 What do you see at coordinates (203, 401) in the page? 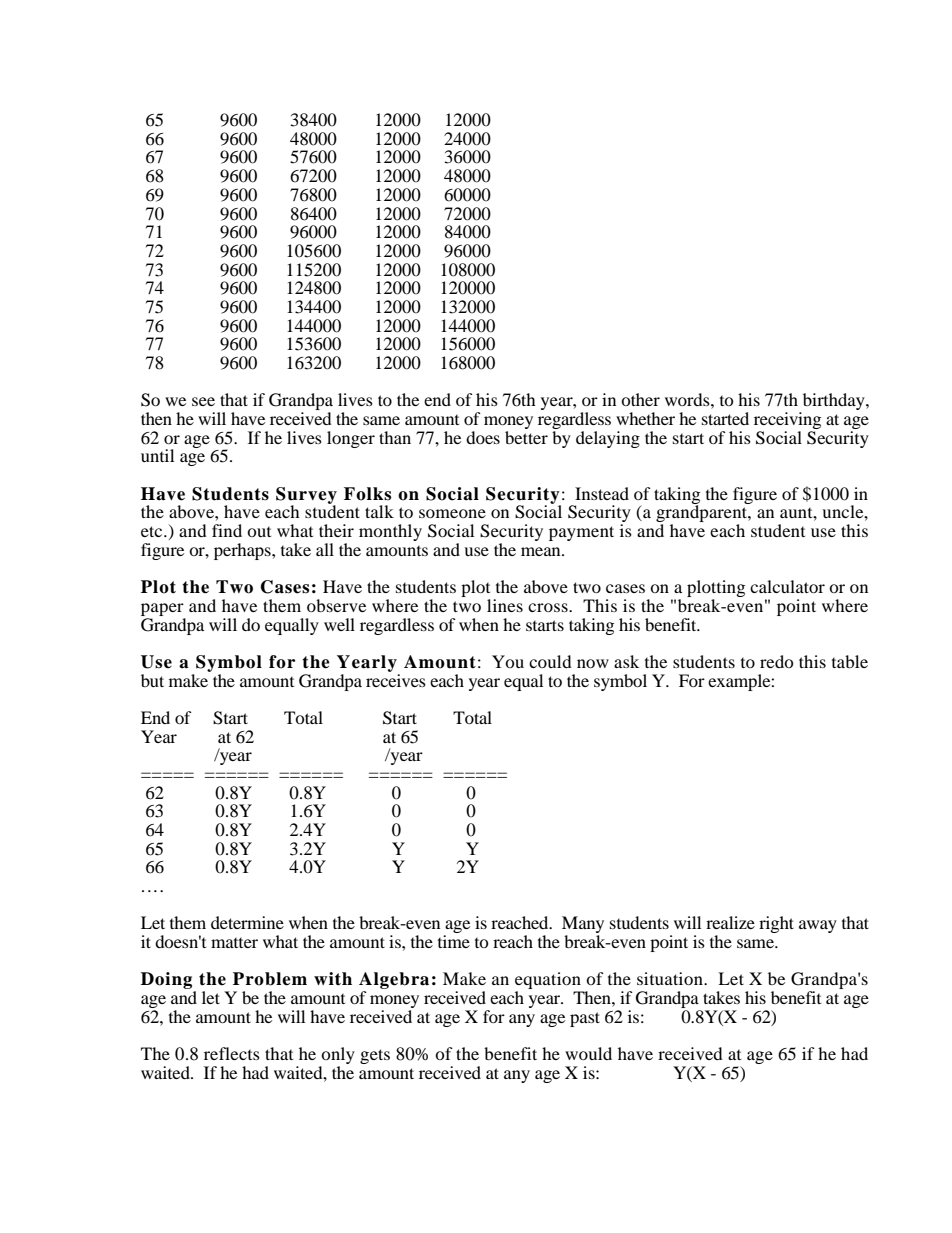
I see `see` at bounding box center [203, 401].
